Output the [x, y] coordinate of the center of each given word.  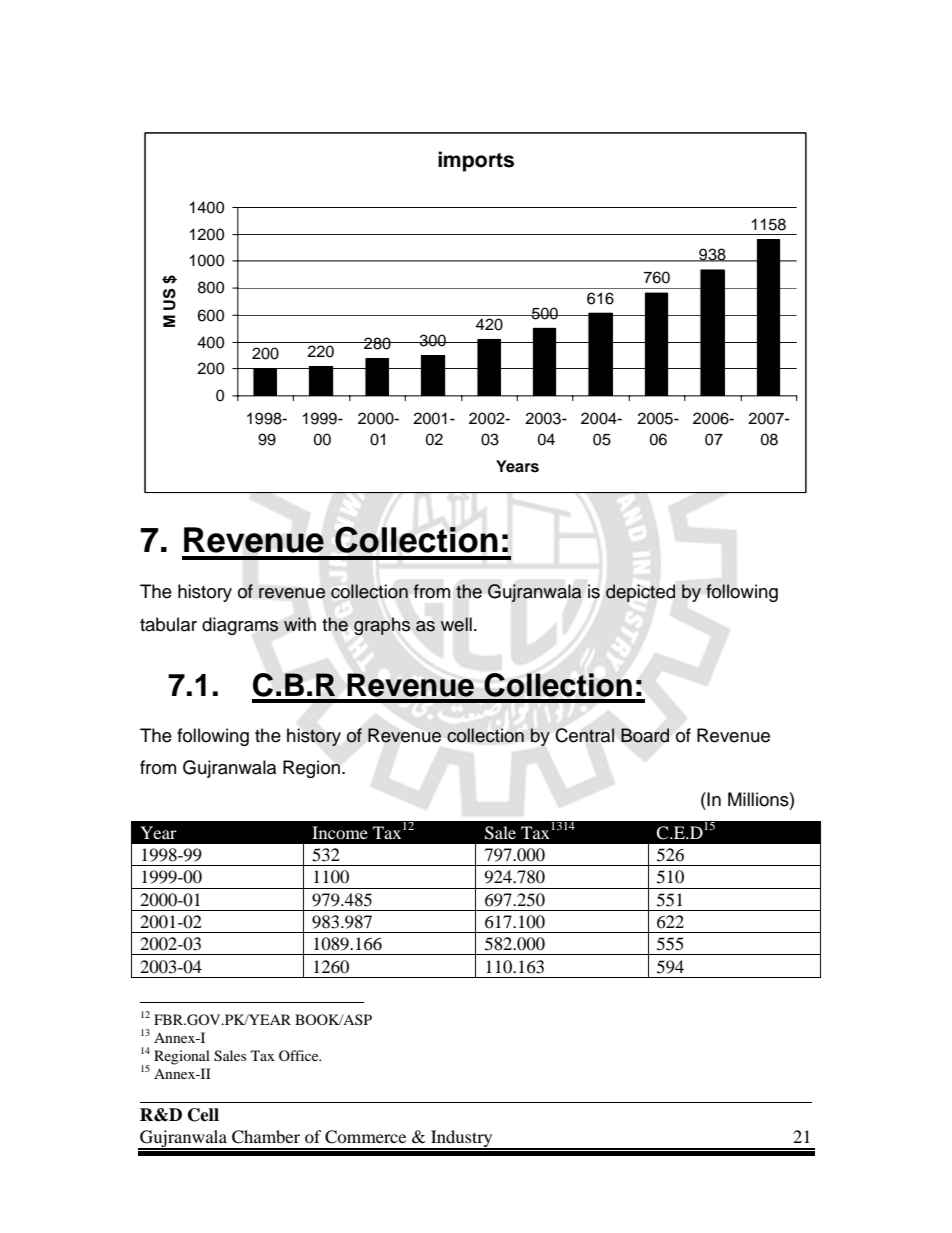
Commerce [365, 1137]
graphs [382, 626]
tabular [168, 624]
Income [340, 832]
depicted [640, 593]
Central [584, 735]
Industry [462, 1139]
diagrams [240, 626]
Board [645, 735]
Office [300, 1055]
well [456, 624]
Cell [203, 1115]
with [300, 624]
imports [476, 161]
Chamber [266, 1137]
